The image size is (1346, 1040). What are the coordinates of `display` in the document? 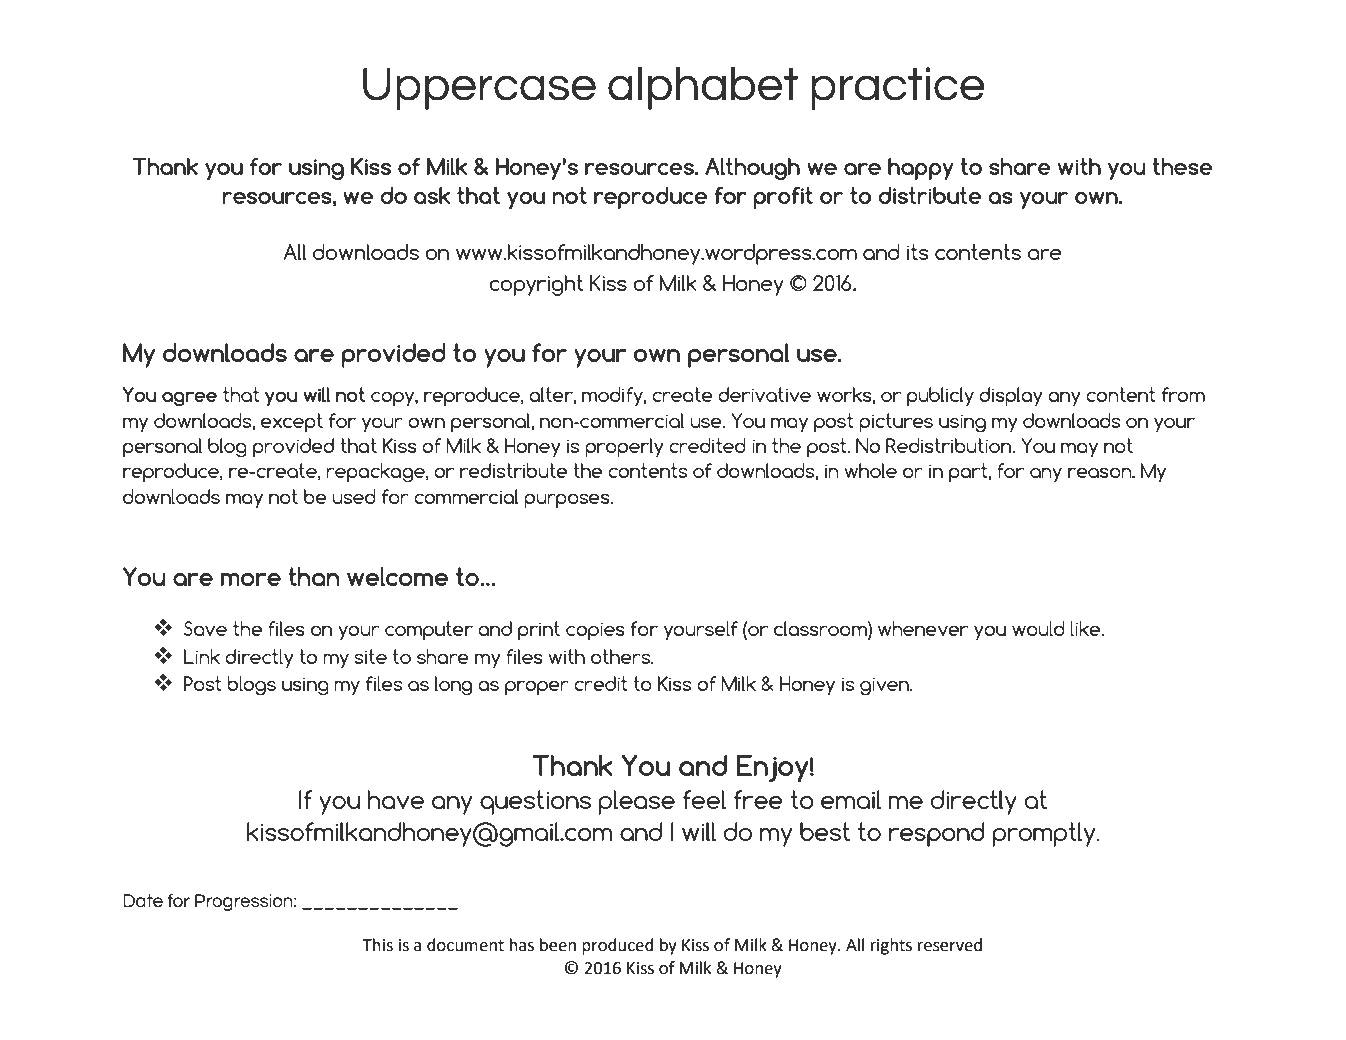 It's located at (1011, 397).
